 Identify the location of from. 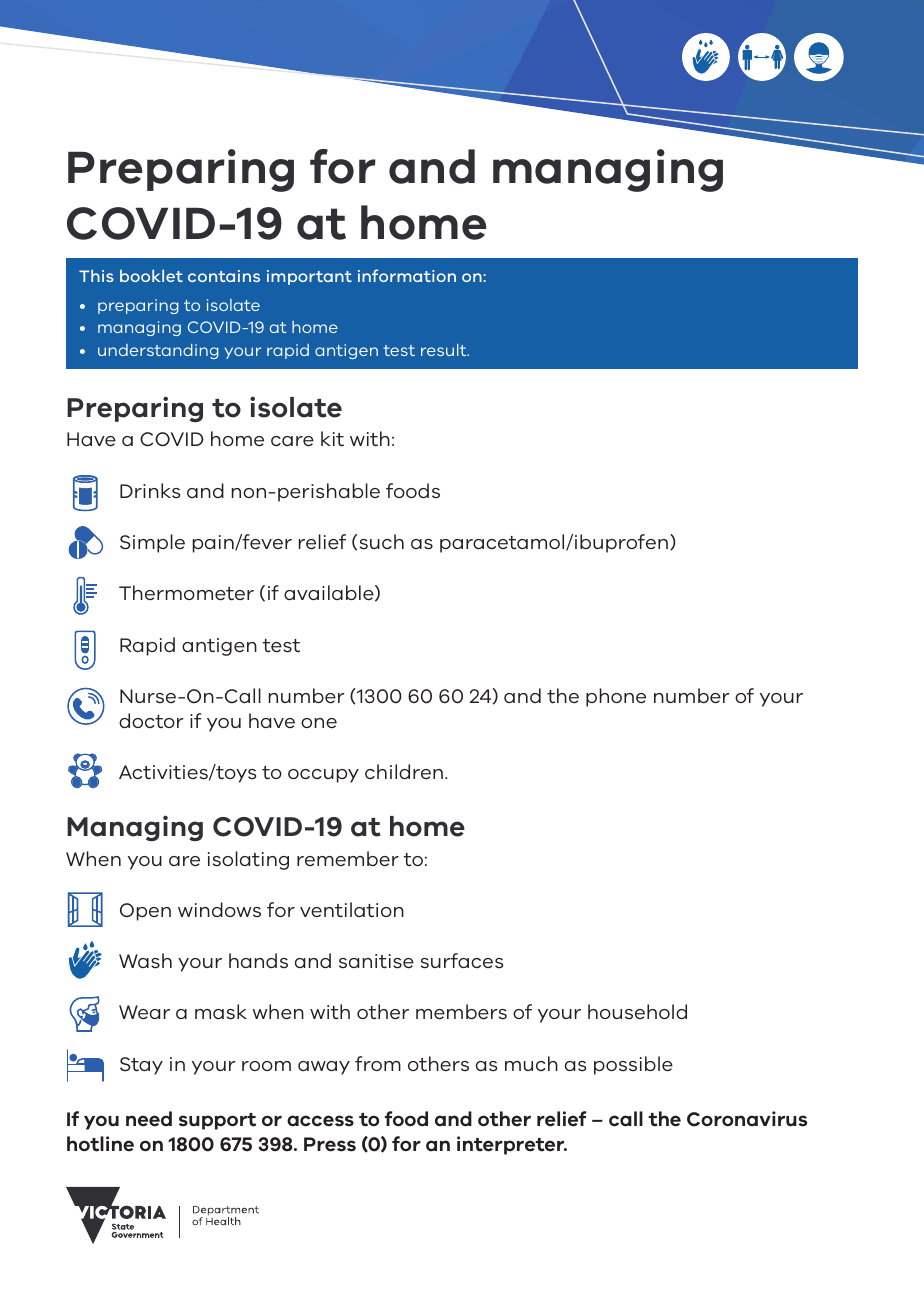
(378, 1063).
